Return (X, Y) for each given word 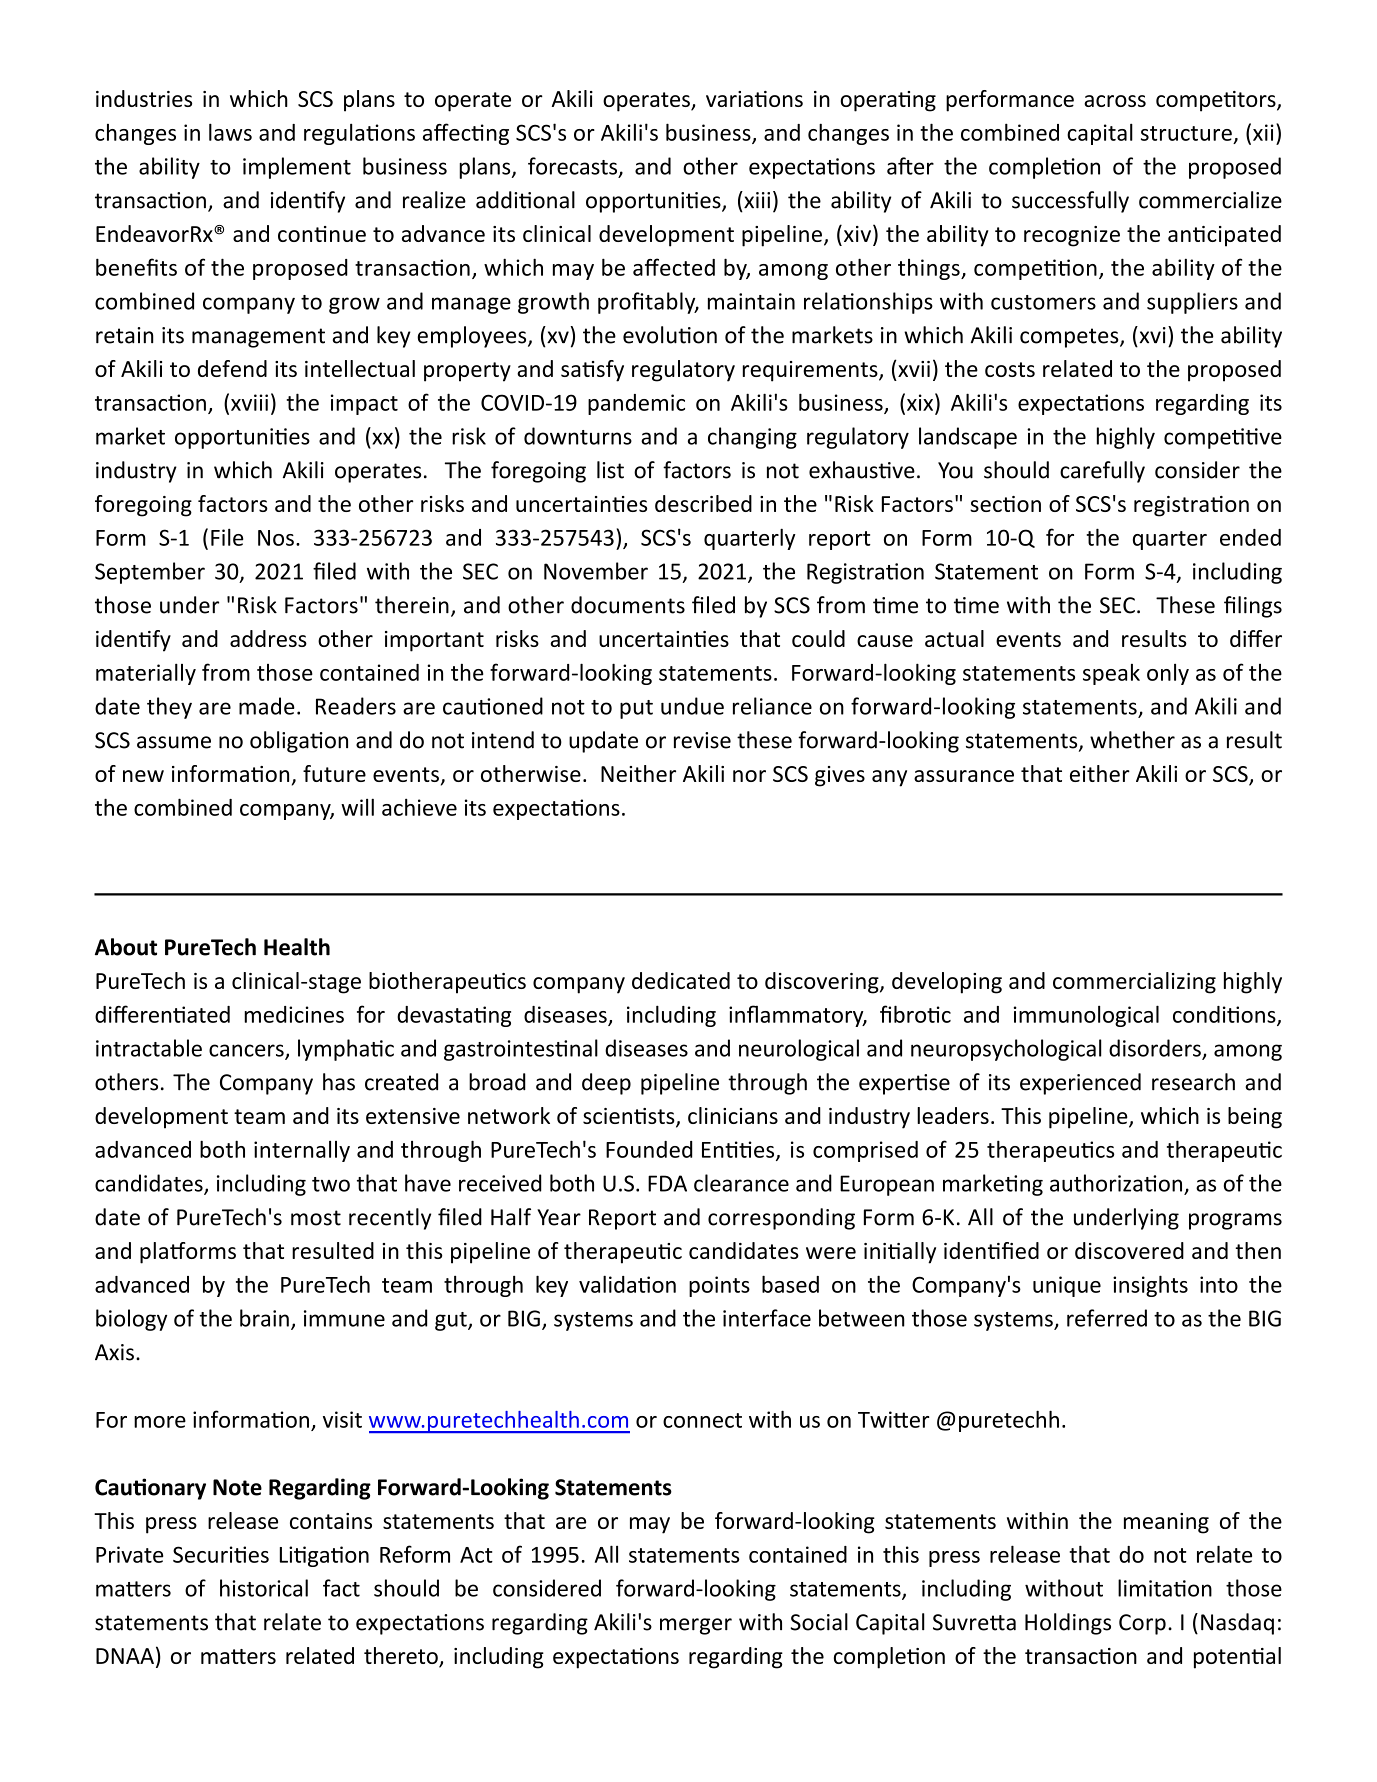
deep (606, 1084)
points (719, 1286)
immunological (1086, 1016)
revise (702, 740)
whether (1132, 740)
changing (752, 438)
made (267, 706)
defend (232, 368)
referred (1107, 1318)
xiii (756, 200)
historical (264, 1588)
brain (264, 1318)
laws (230, 132)
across (1115, 101)
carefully (1102, 472)
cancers (247, 1051)
